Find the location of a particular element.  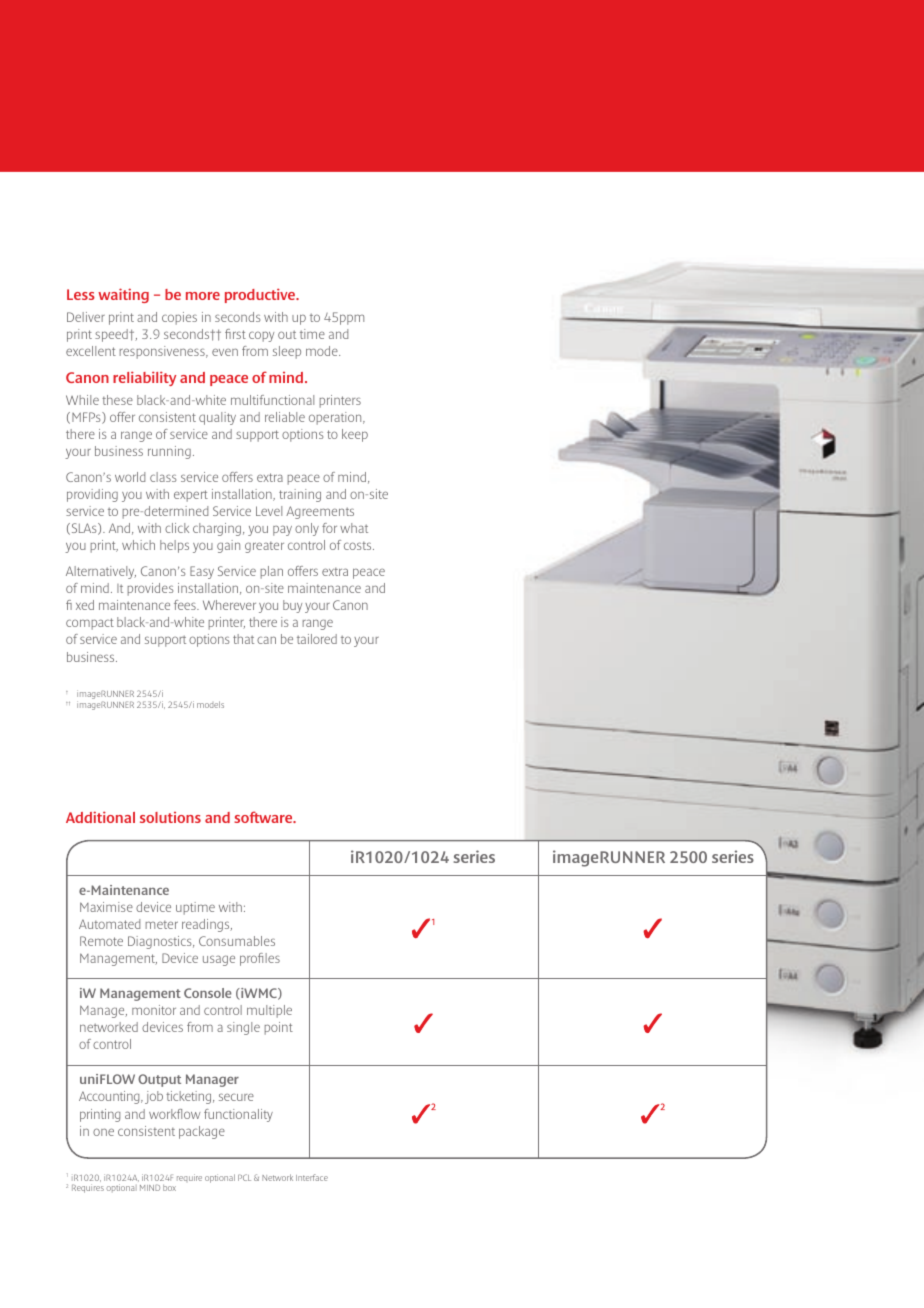

tailored is located at coordinates (317, 639).
